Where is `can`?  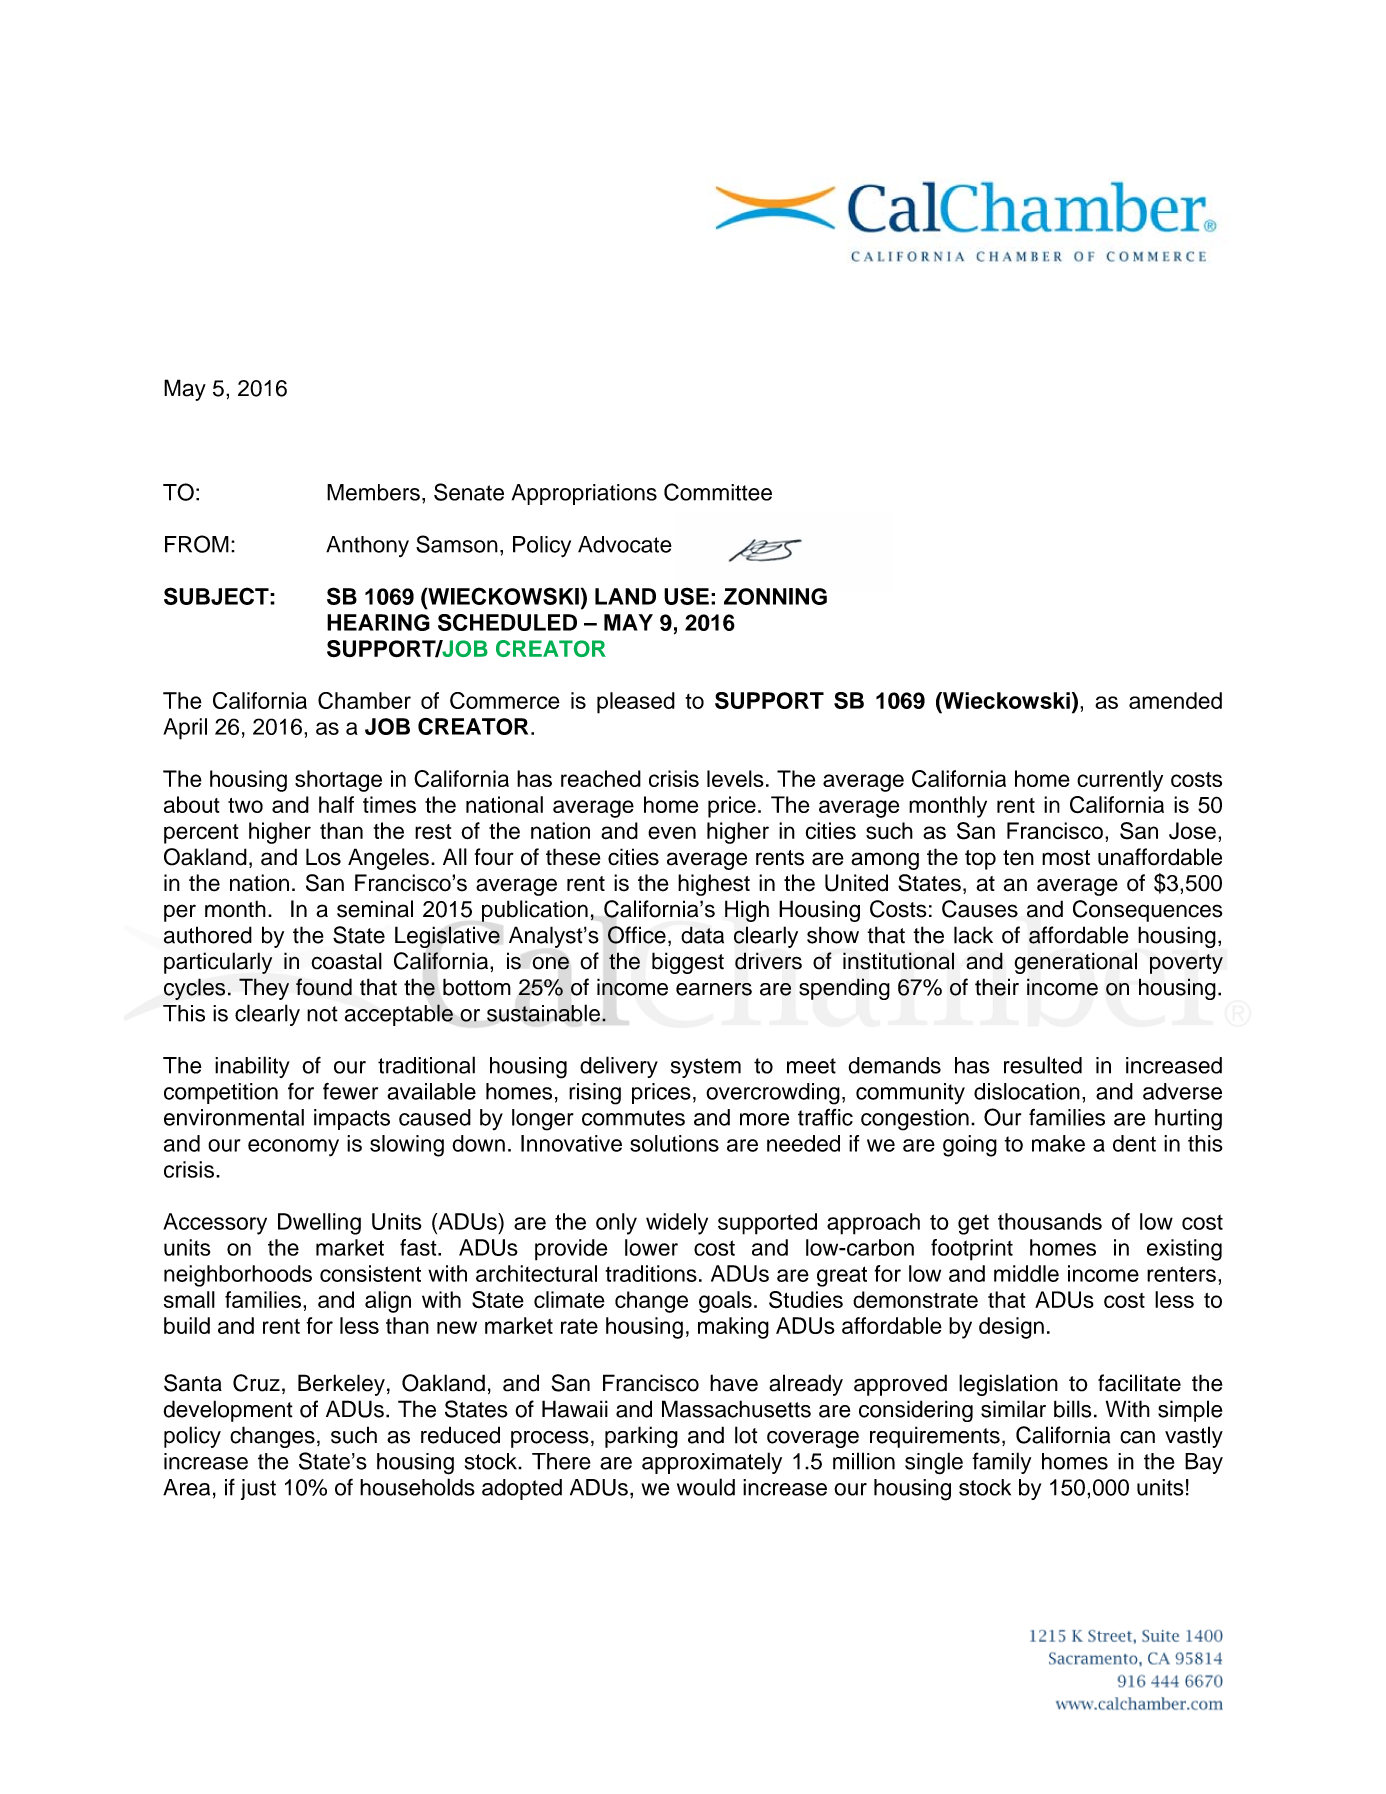 can is located at coordinates (1137, 1437).
